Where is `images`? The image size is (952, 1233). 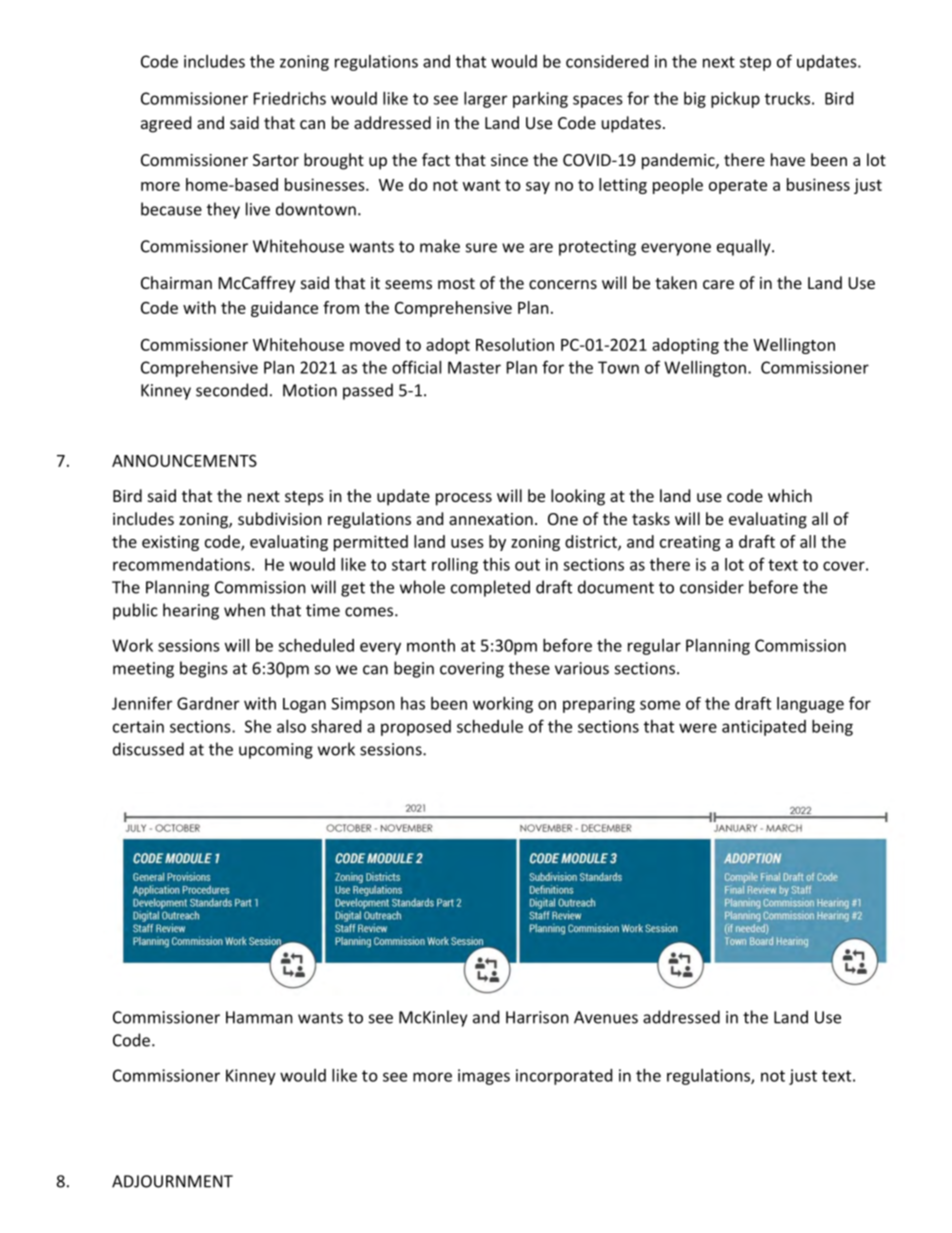 images is located at coordinates (484, 1077).
